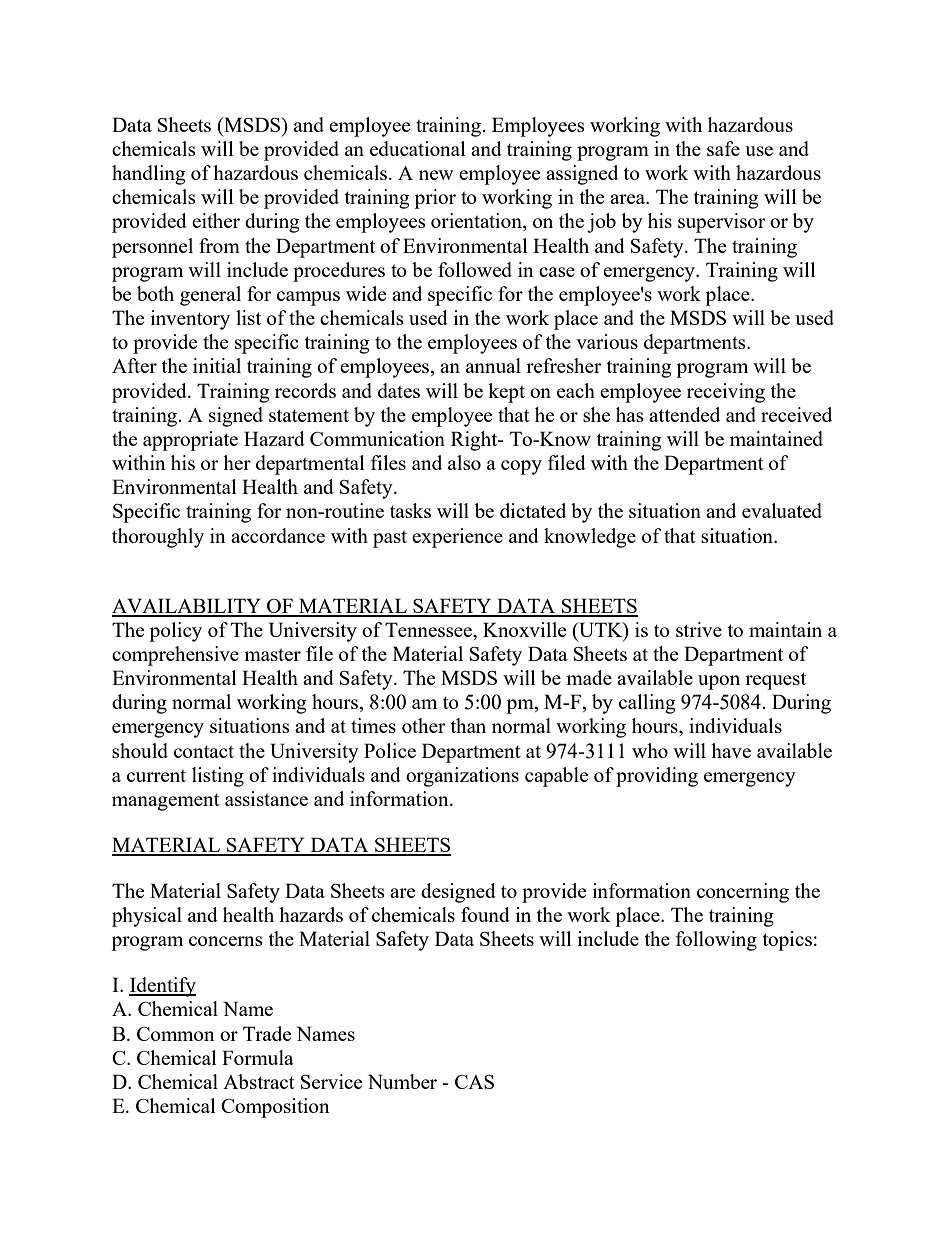 This screenshot has height=1233, width=952. What do you see at coordinates (216, 220) in the screenshot?
I see `either` at bounding box center [216, 220].
